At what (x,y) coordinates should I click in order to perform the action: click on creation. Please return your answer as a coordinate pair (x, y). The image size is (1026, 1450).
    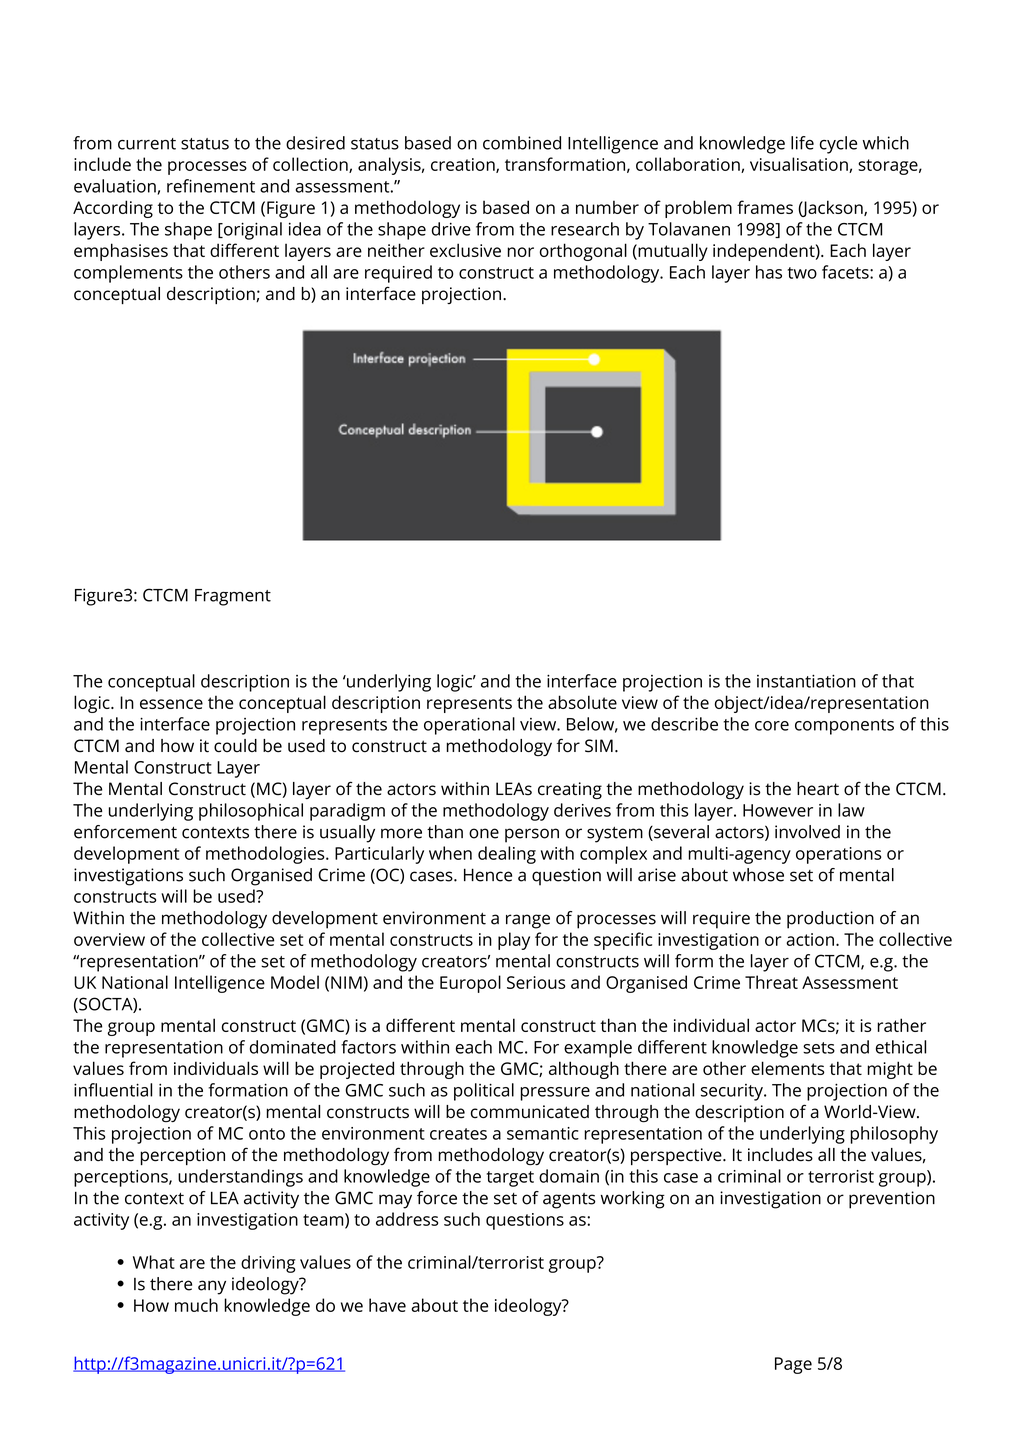
    Looking at the image, I should click on (464, 165).
